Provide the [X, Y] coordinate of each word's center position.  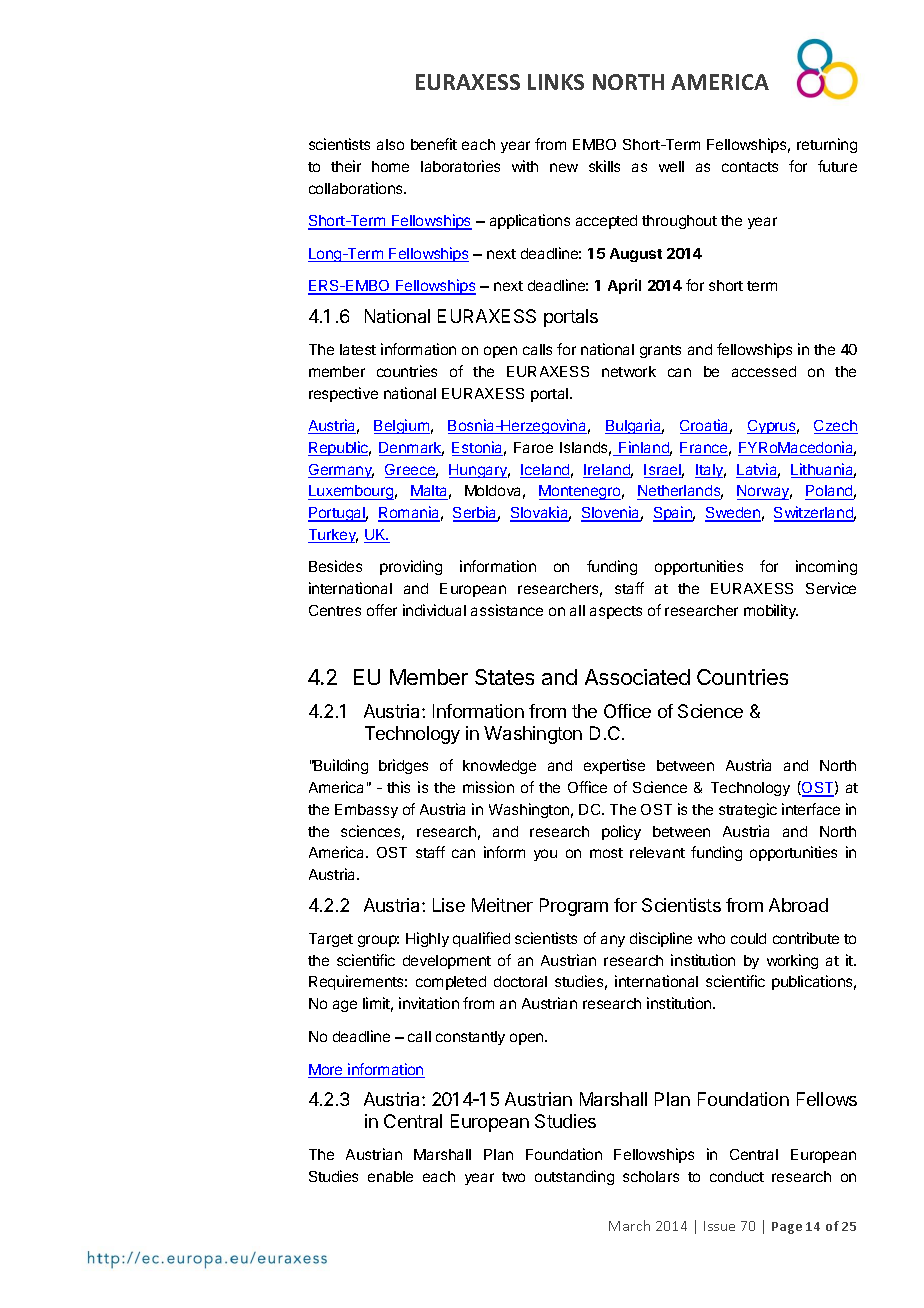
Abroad [798, 905]
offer [382, 610]
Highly [427, 939]
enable [390, 1176]
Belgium [402, 426]
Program [574, 907]
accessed [764, 371]
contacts [750, 167]
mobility [771, 611]
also [390, 144]
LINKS [556, 82]
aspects [616, 612]
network [629, 371]
